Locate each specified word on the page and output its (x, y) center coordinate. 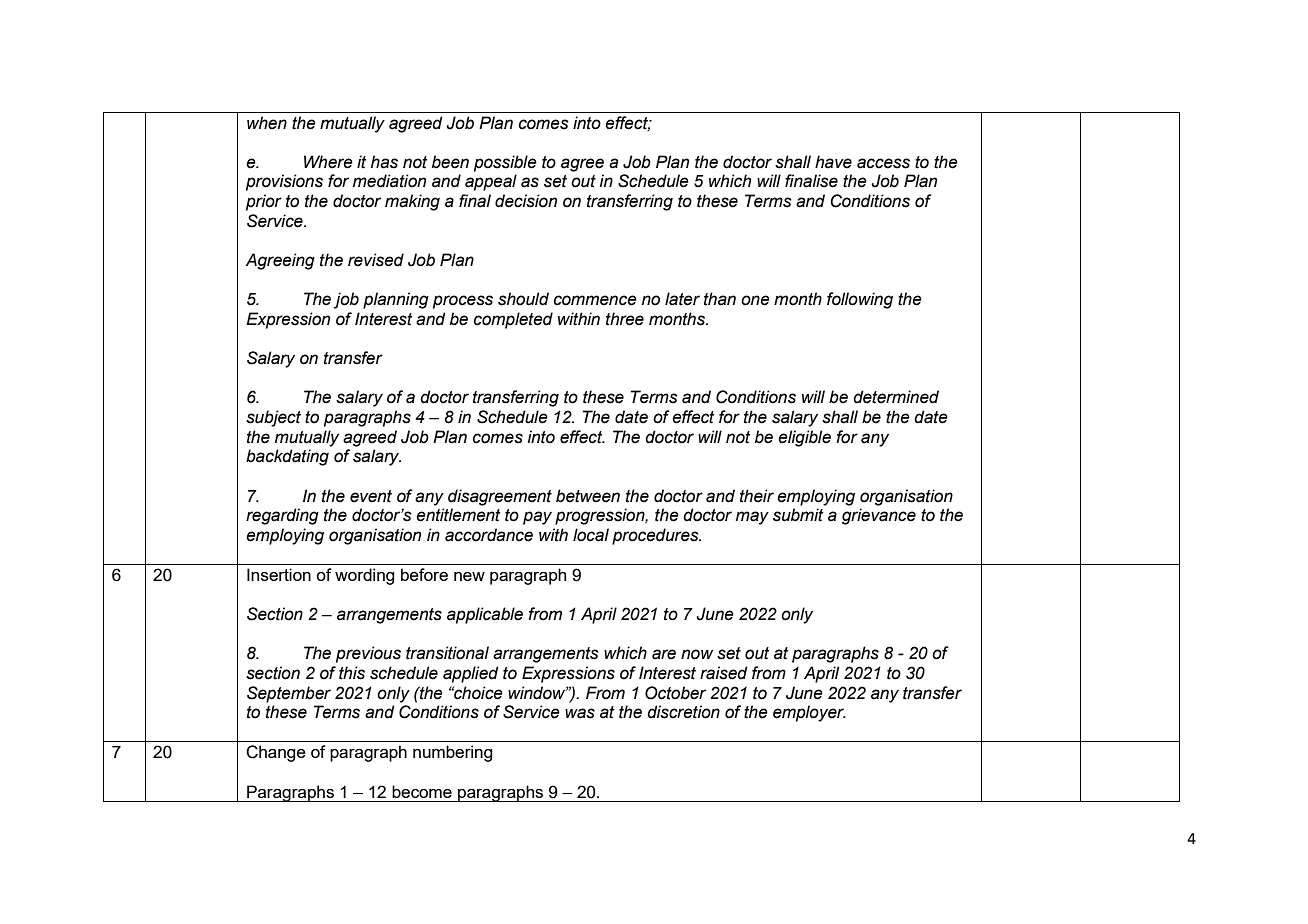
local (591, 535)
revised (376, 260)
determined (896, 397)
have (833, 162)
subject (273, 418)
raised (724, 673)
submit (798, 515)
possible (505, 163)
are (664, 654)
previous (368, 654)
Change (276, 753)
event (371, 496)
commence (595, 300)
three (625, 319)
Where (328, 162)
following (860, 300)
